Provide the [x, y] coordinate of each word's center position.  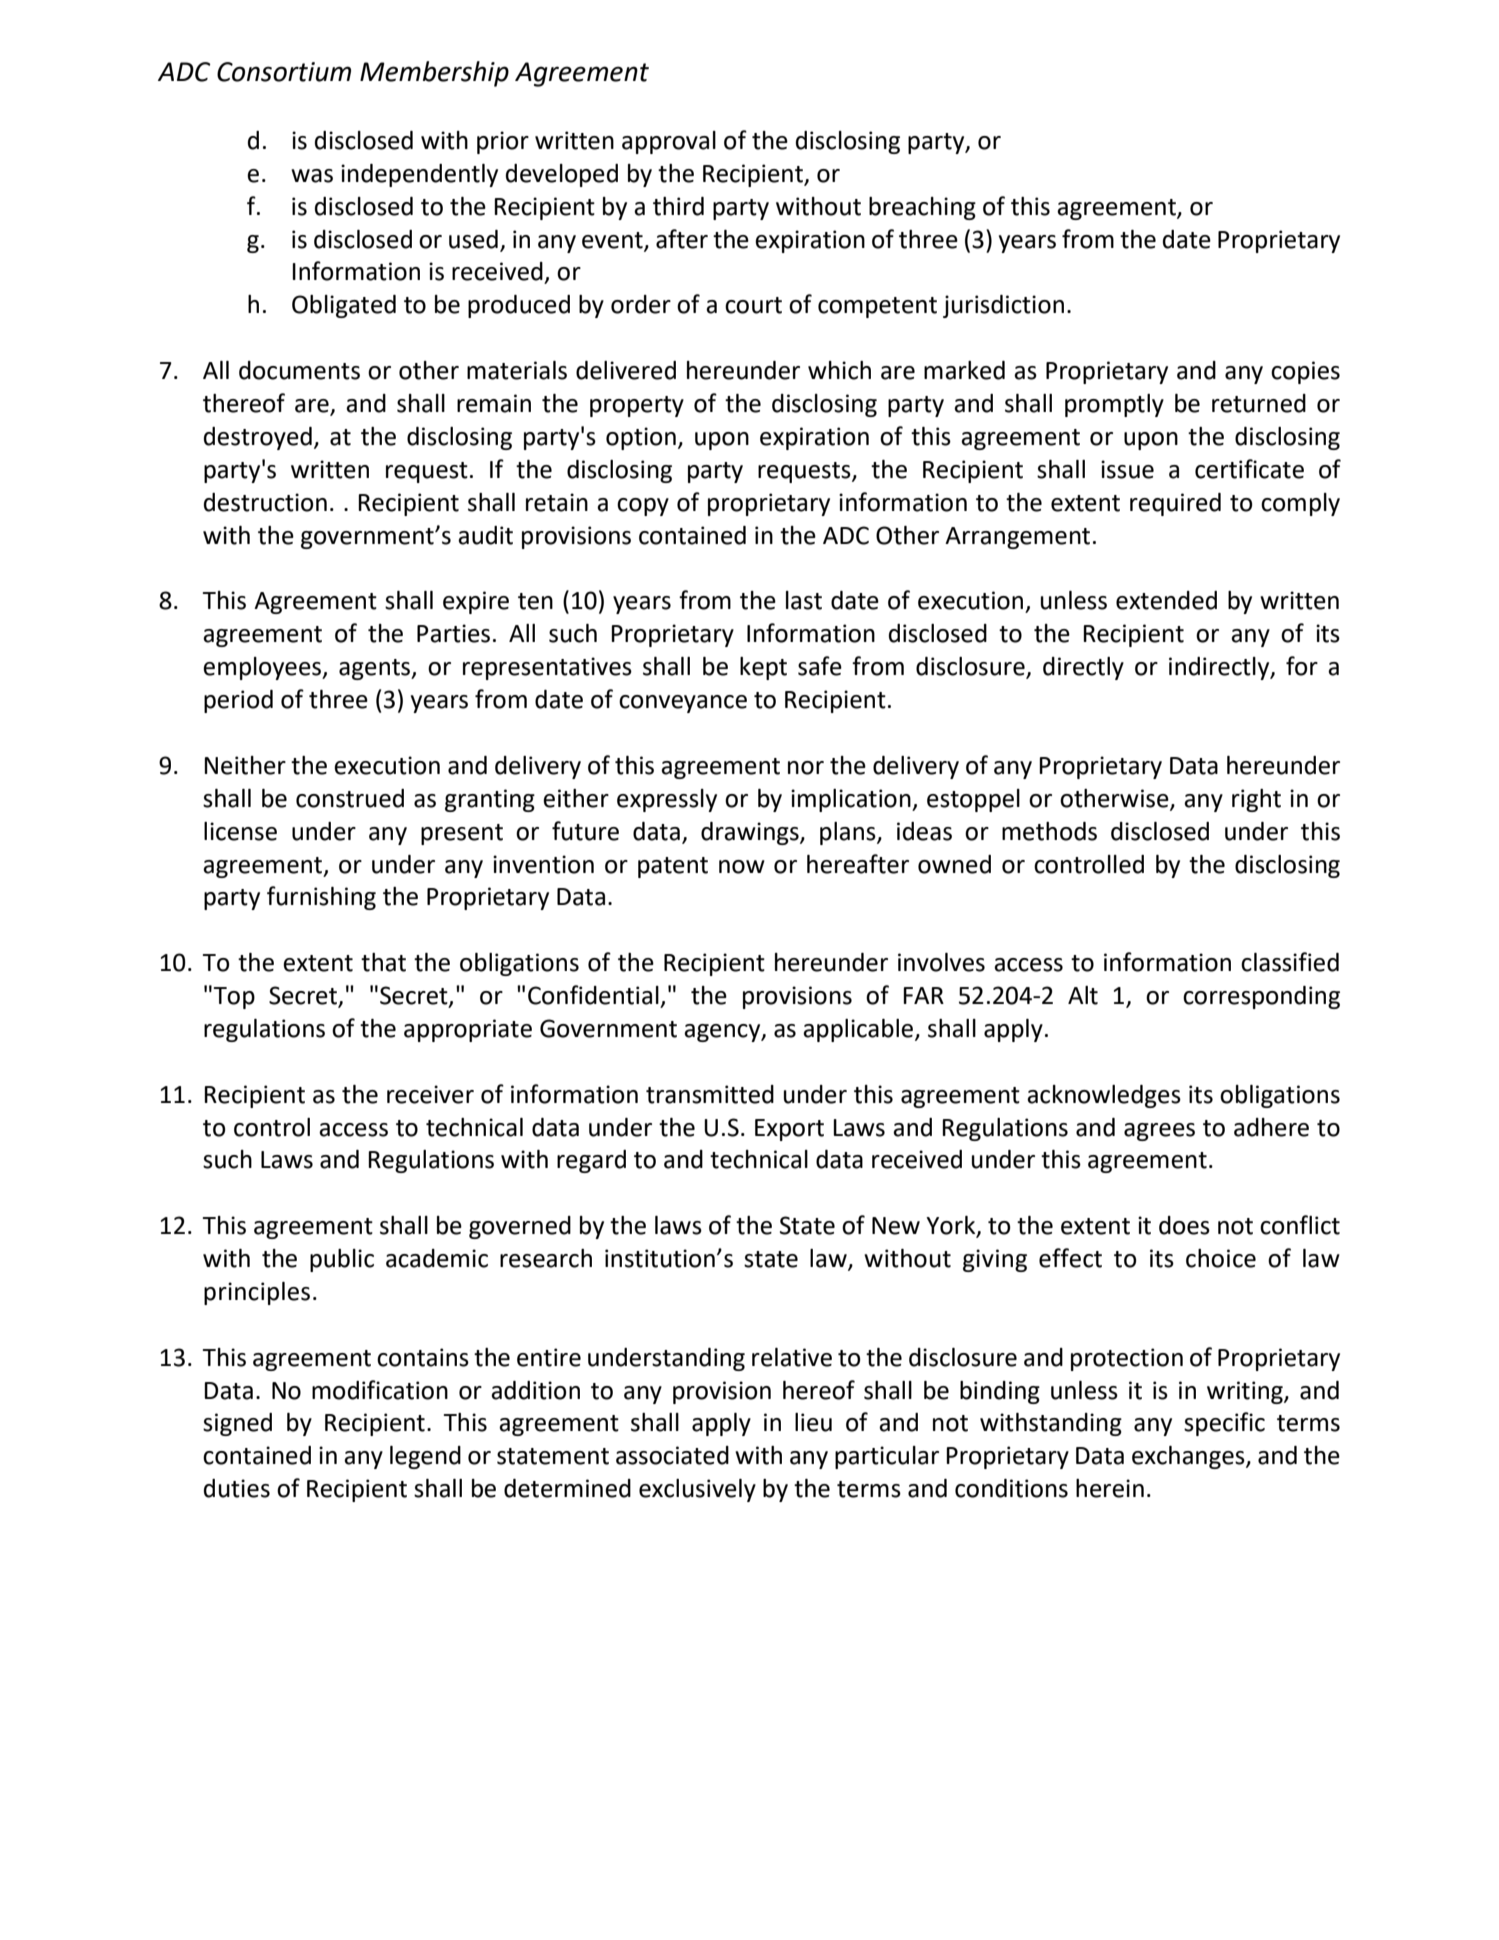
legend [425, 1457]
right [1256, 800]
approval [669, 142]
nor [806, 768]
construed [350, 798]
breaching [922, 208]
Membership [434, 74]
